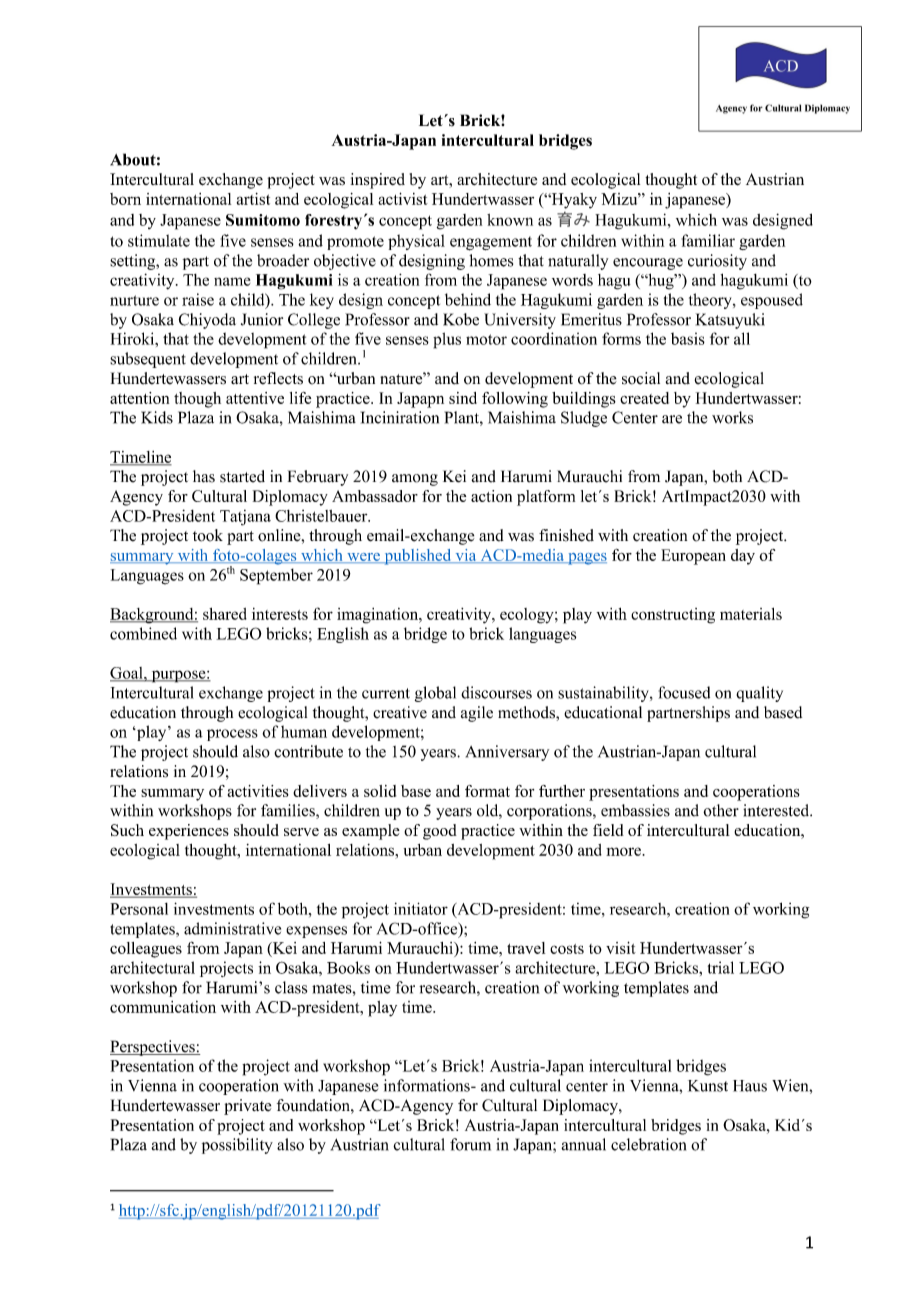 This screenshot has height=1308, width=924. Describe the element at coordinates (247, 1107) in the screenshot. I see `private` at that location.
